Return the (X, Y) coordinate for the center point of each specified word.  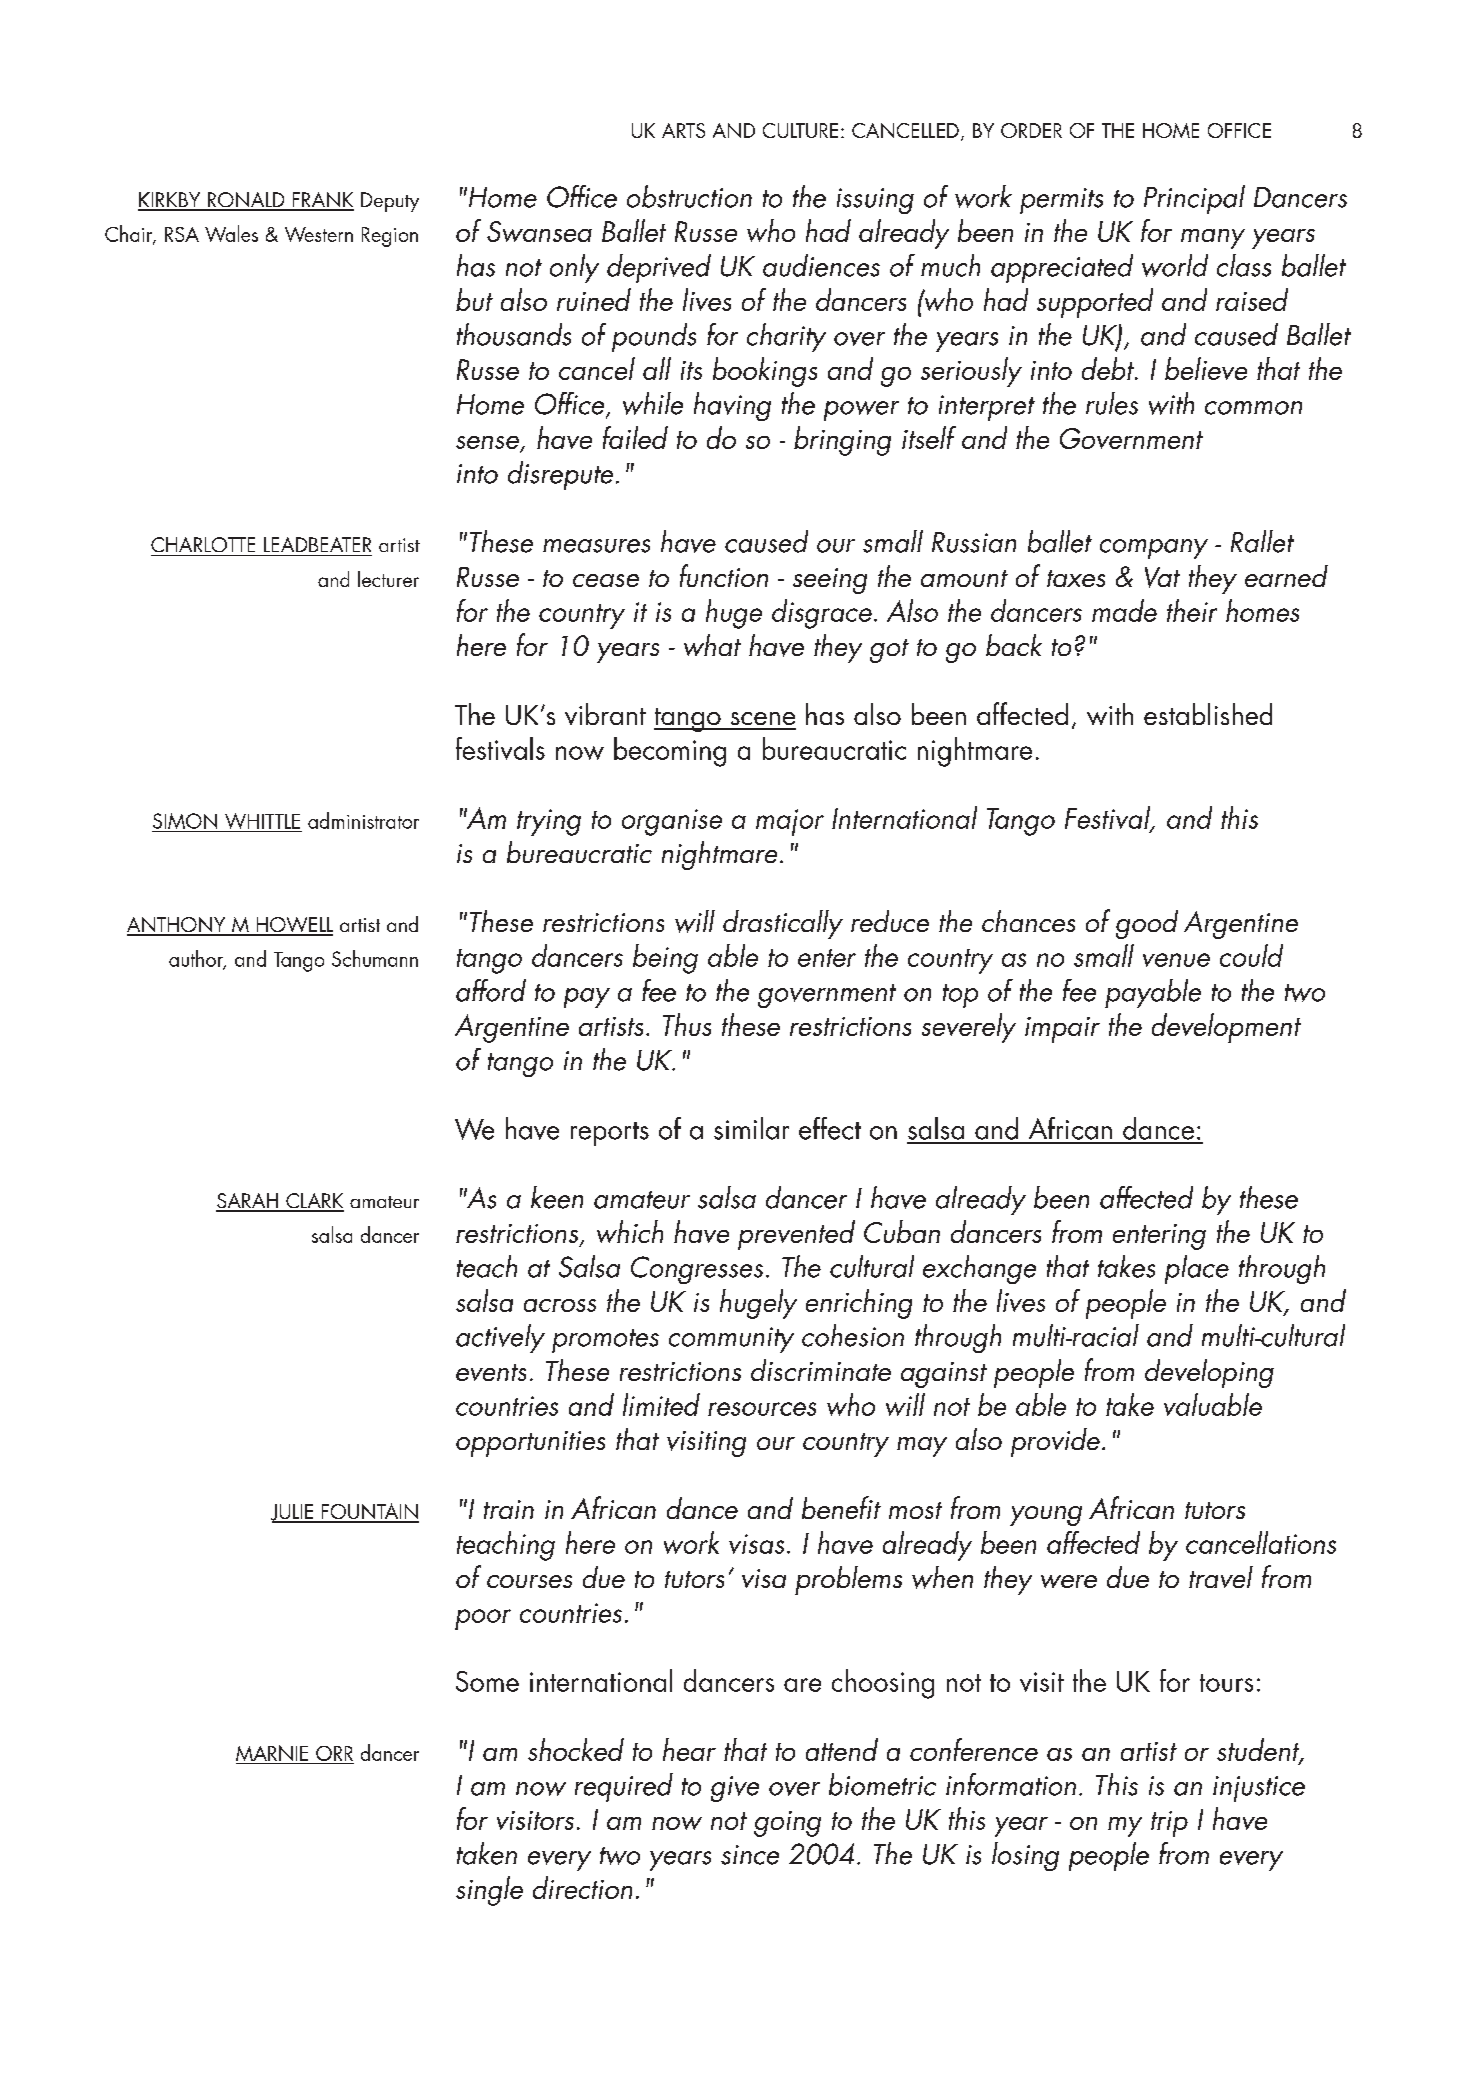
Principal (1194, 199)
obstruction (689, 196)
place (1197, 1269)
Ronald (246, 201)
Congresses (697, 1270)
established (1208, 714)
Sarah (248, 1202)
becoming (670, 752)
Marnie (273, 1754)
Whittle (262, 822)
